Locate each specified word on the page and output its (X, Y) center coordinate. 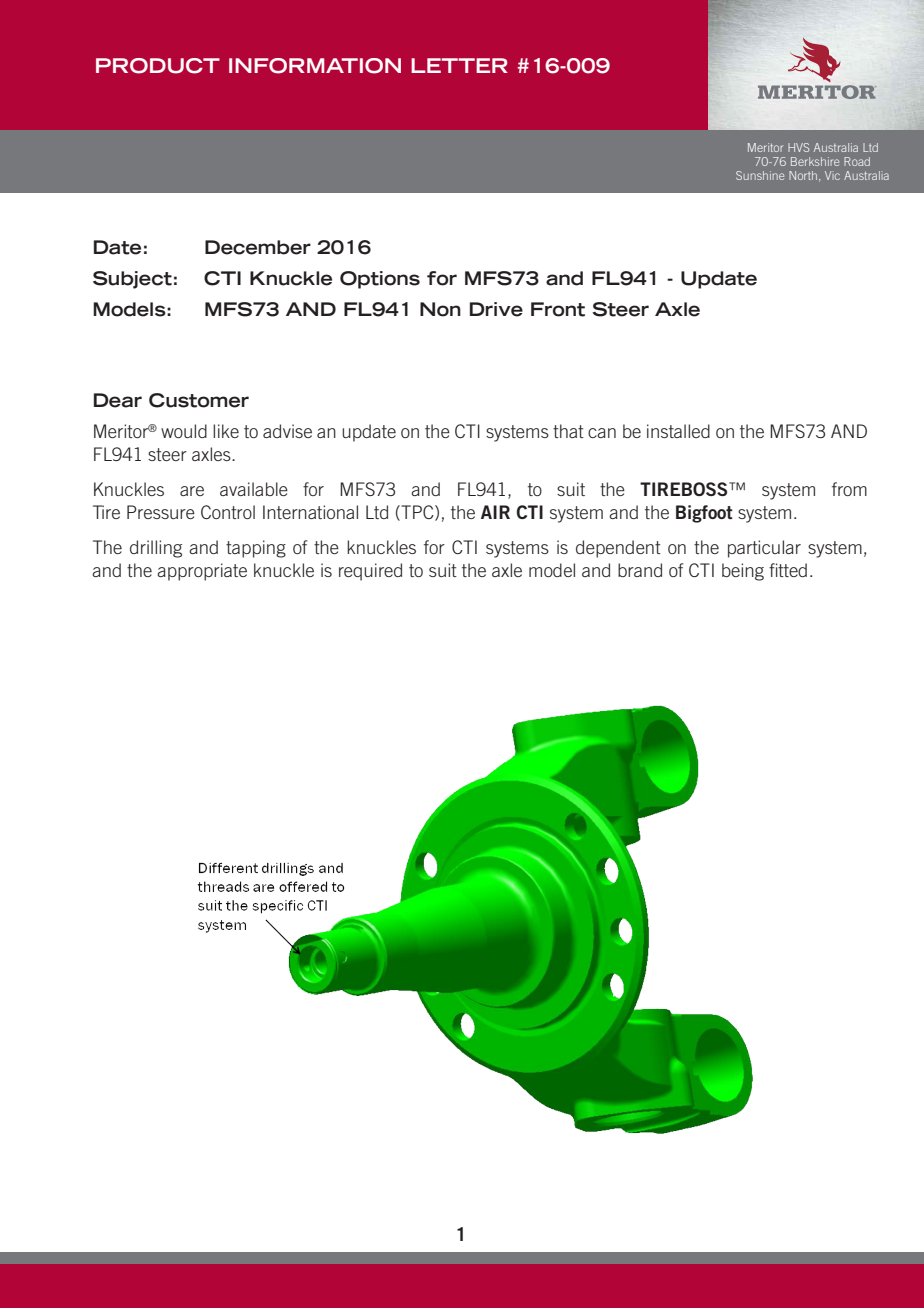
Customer (199, 400)
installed (678, 431)
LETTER (459, 65)
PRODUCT (158, 66)
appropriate (202, 572)
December (258, 247)
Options (380, 280)
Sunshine (760, 175)
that (568, 431)
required (370, 572)
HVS (798, 147)
